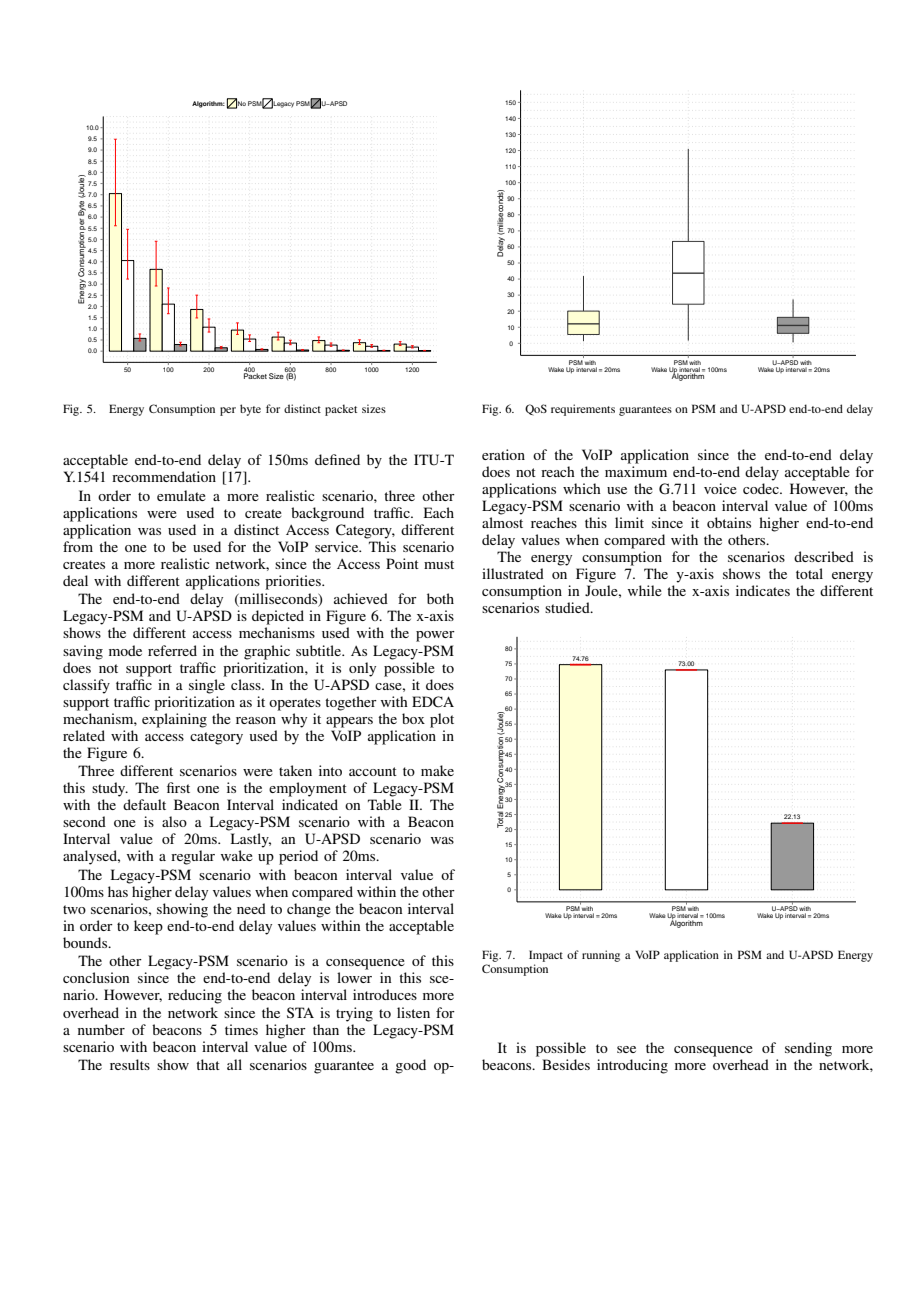  I want to click on voice, so click(720, 488).
